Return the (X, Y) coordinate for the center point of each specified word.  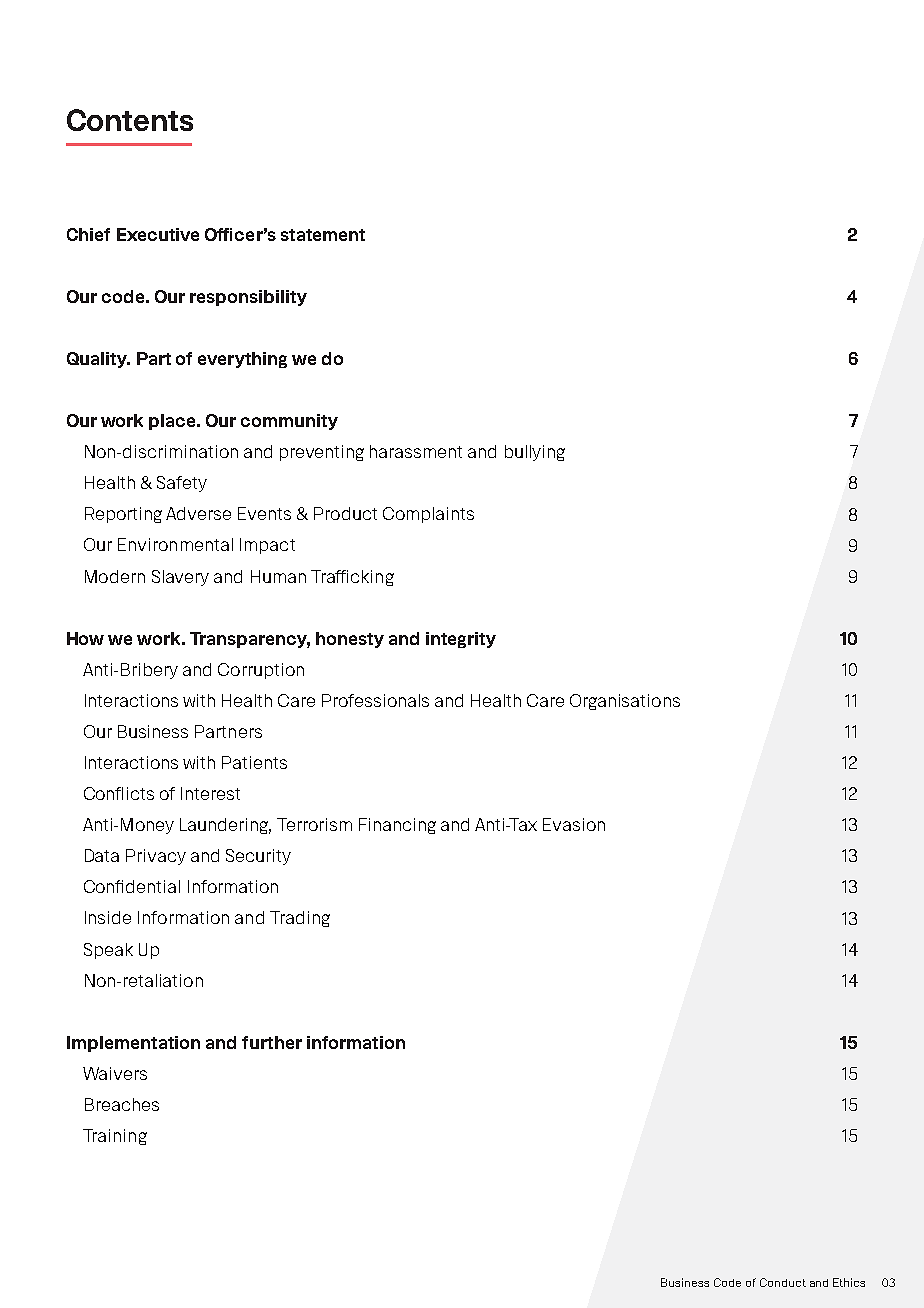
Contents (130, 120)
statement (323, 235)
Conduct (783, 1282)
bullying (535, 453)
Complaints (428, 515)
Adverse (198, 513)
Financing (397, 826)
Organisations (625, 702)
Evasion (574, 824)
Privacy (156, 857)
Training (115, 1137)
